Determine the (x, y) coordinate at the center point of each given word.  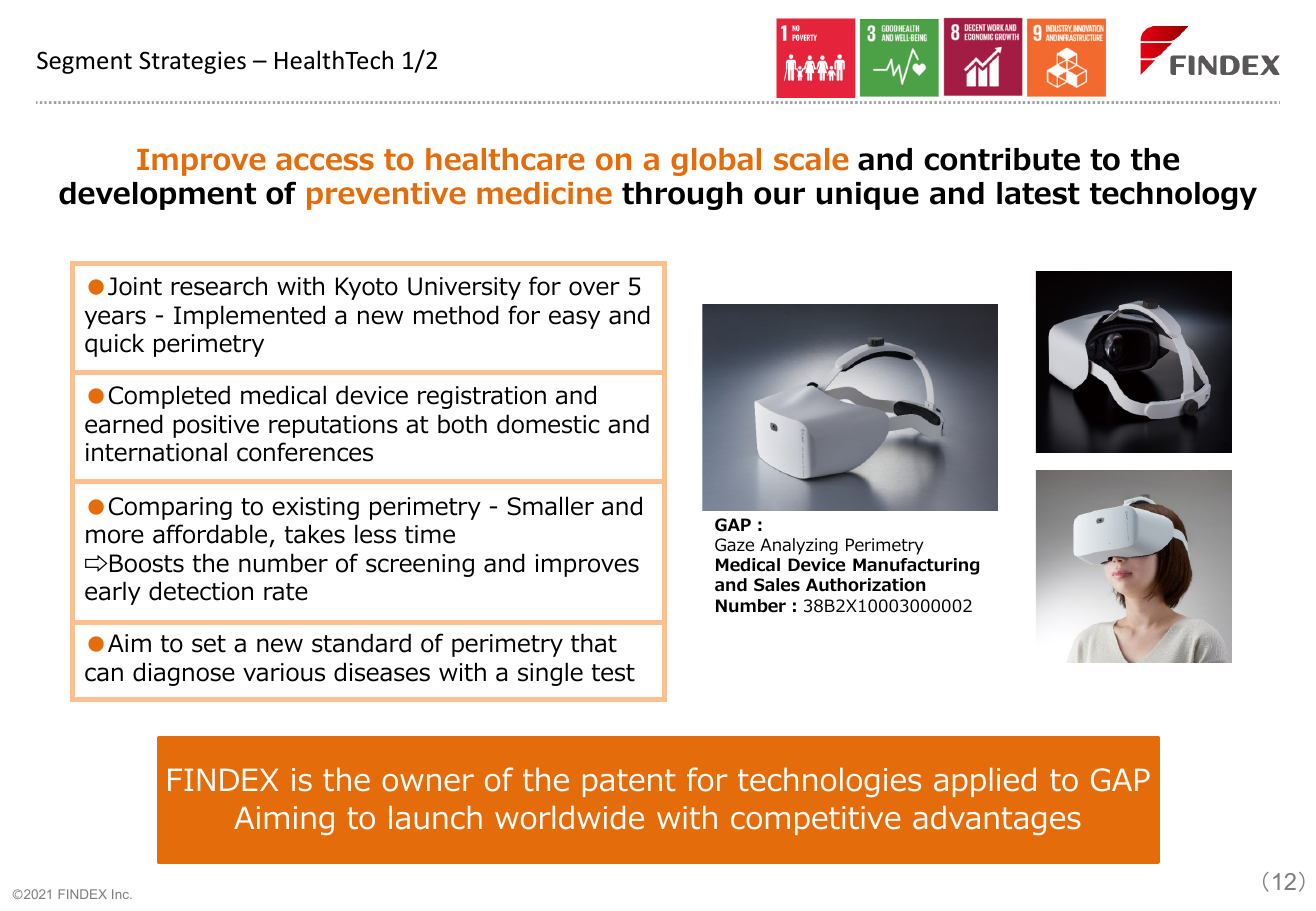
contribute (1002, 159)
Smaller (551, 506)
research (219, 286)
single (550, 674)
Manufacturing (916, 566)
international (156, 452)
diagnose (184, 674)
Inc (121, 894)
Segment (84, 62)
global (716, 162)
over (594, 288)
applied (985, 782)
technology (1173, 196)
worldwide (569, 818)
